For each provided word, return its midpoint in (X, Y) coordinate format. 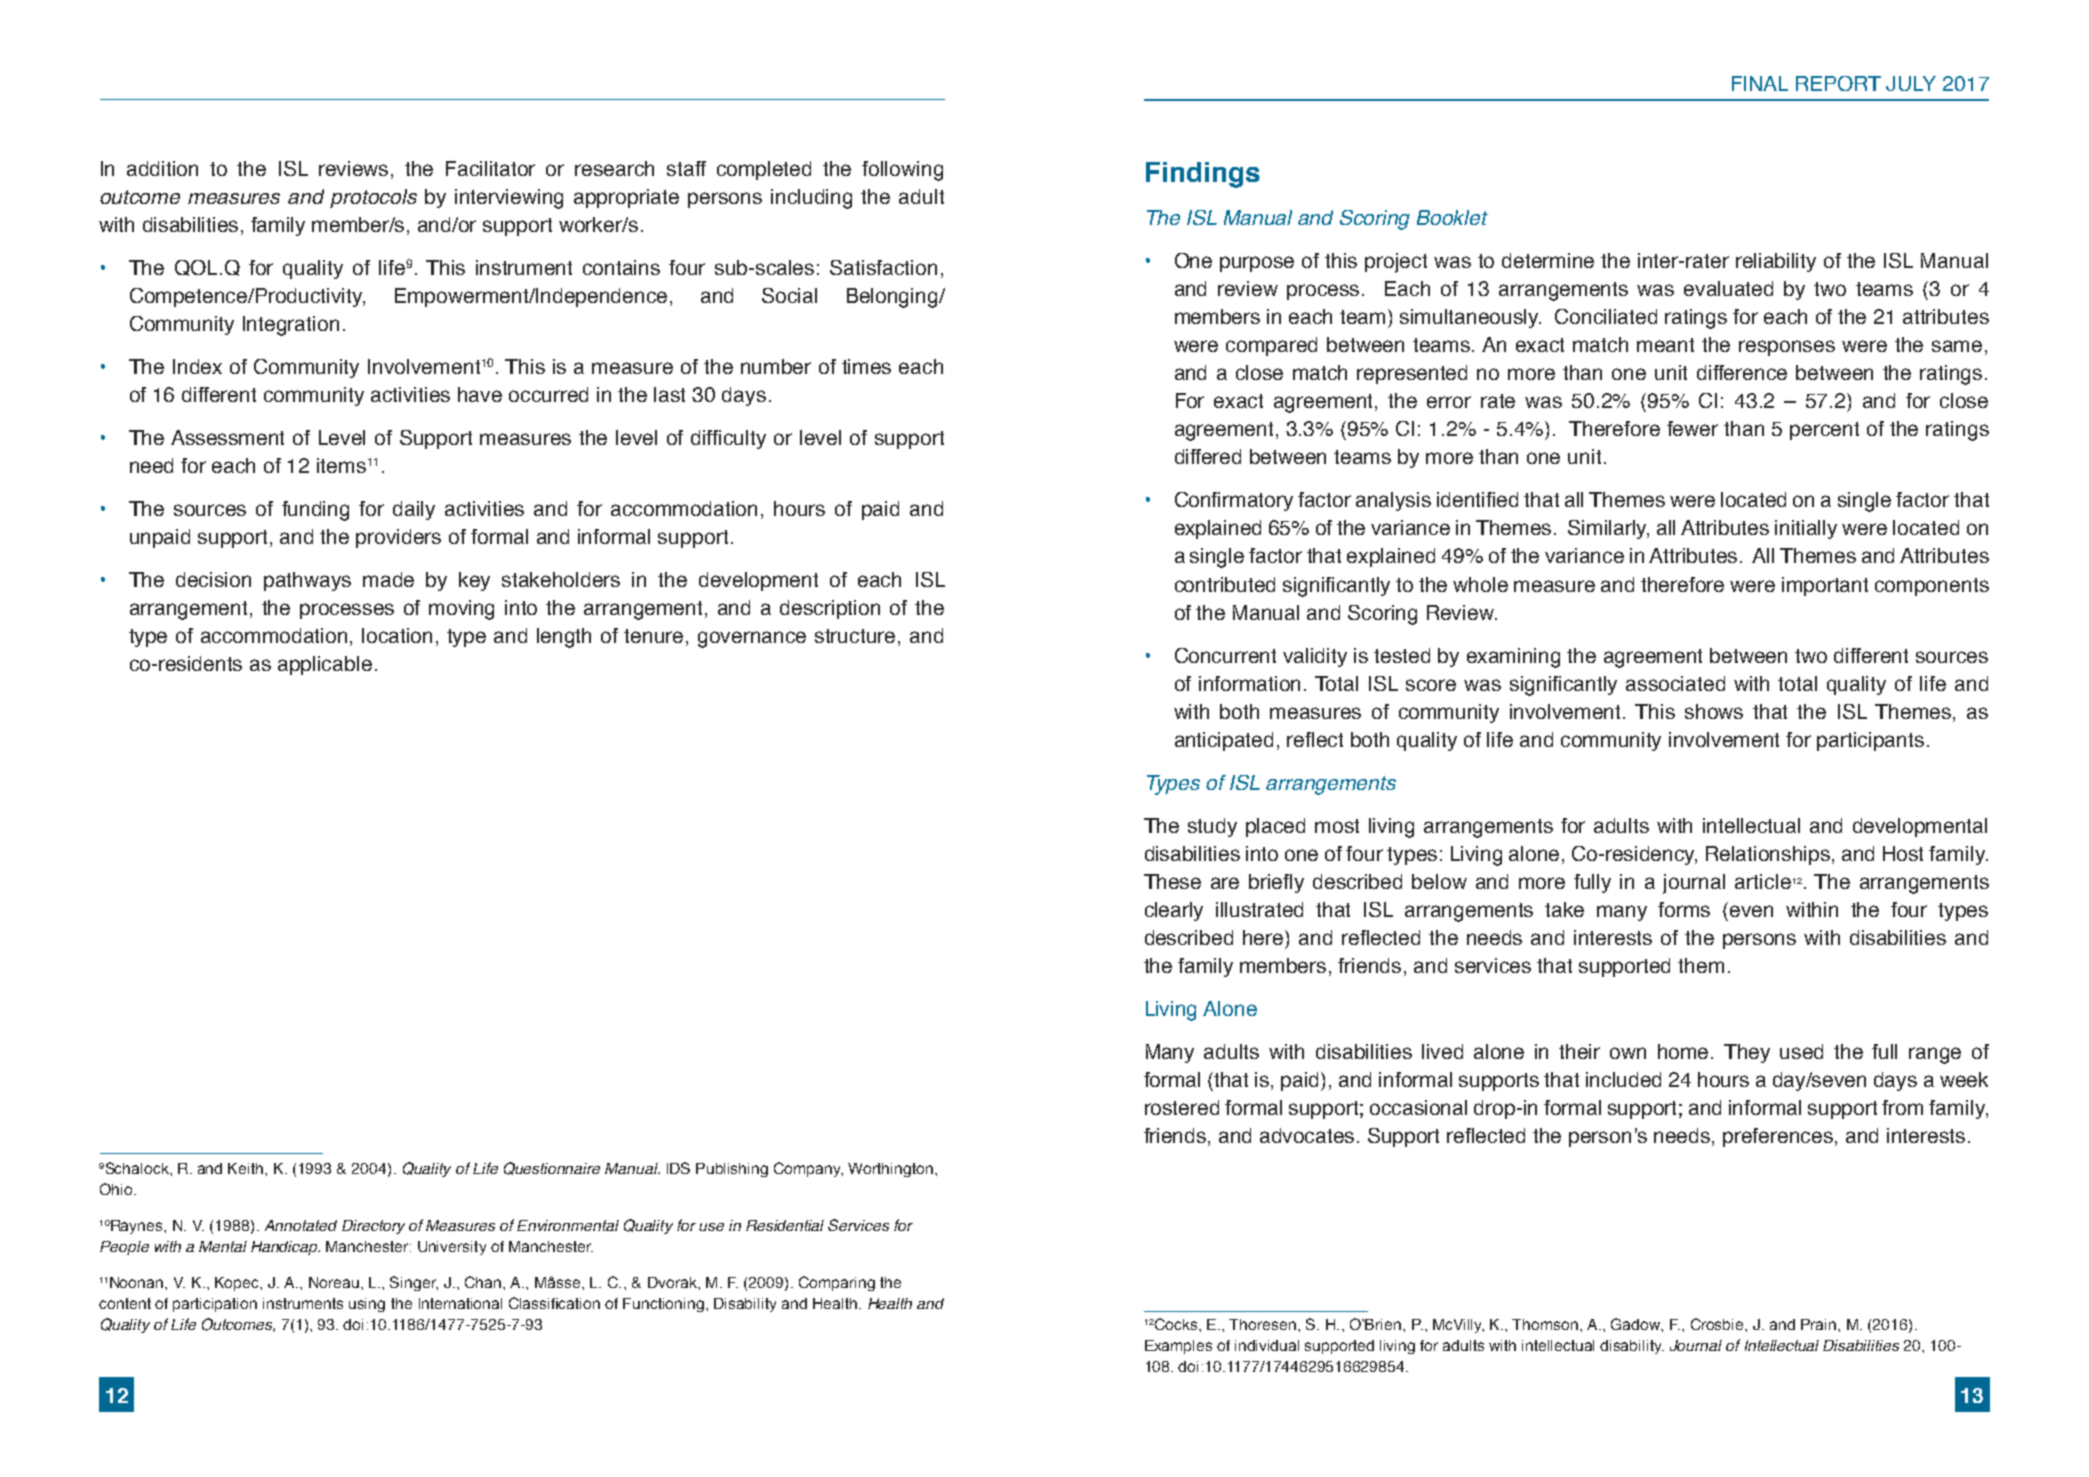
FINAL (1760, 83)
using (367, 1305)
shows (1714, 711)
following (902, 171)
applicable (325, 665)
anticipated (1224, 741)
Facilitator (490, 168)
